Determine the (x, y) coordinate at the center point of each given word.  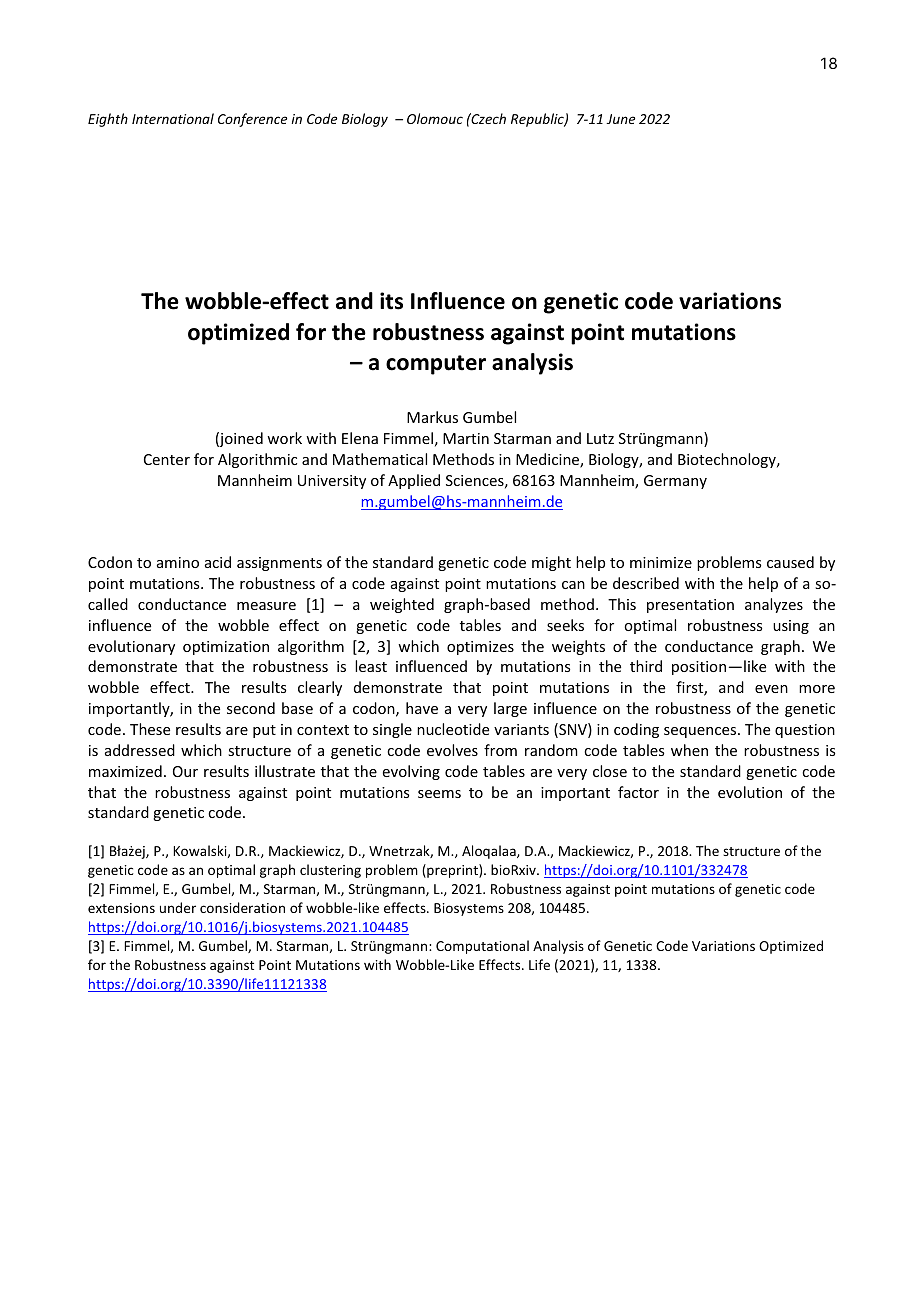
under (178, 907)
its (391, 301)
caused (790, 562)
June (620, 119)
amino (178, 562)
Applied (414, 481)
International (173, 118)
